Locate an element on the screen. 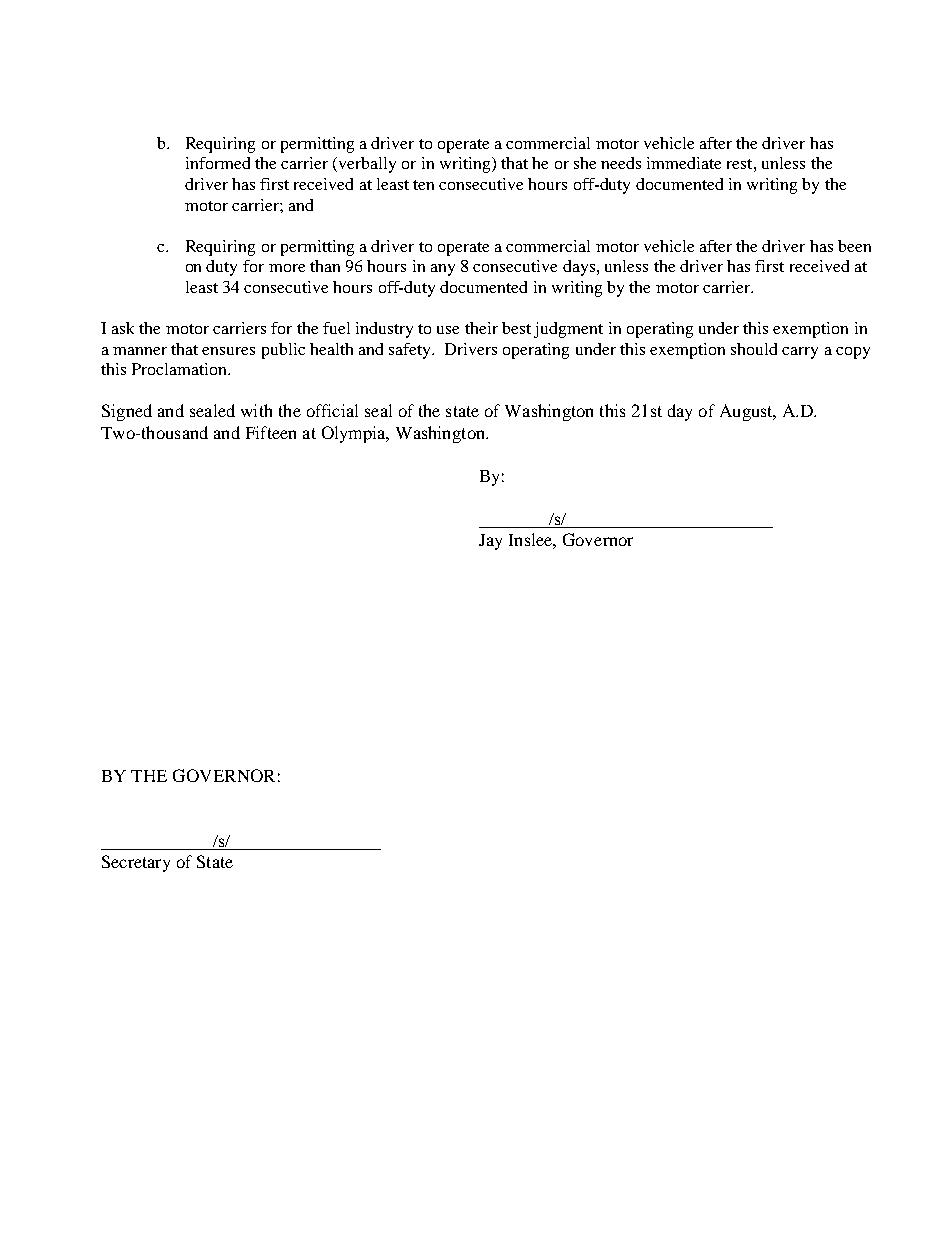 This screenshot has height=1233, width=952. Jay is located at coordinates (490, 542).
